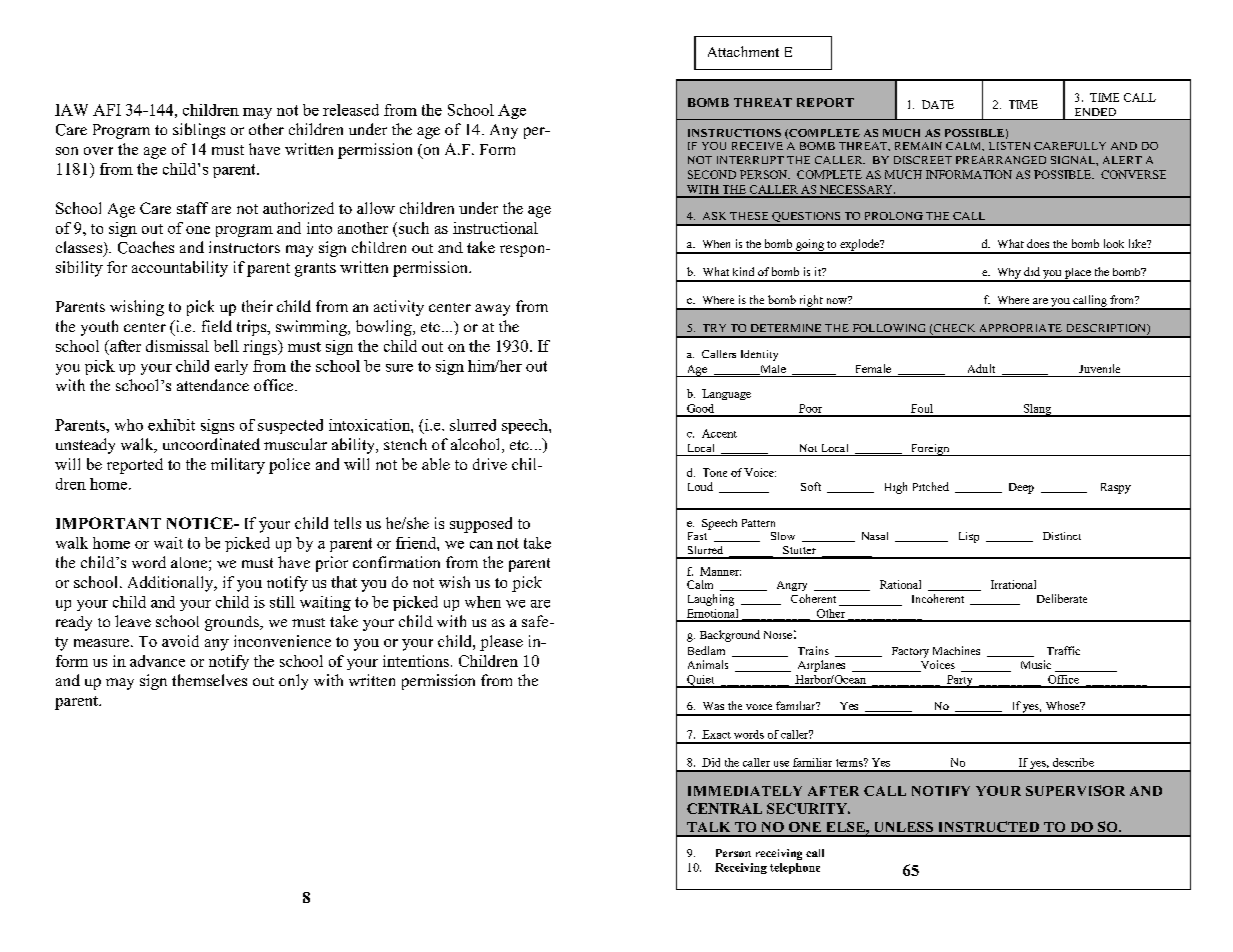  I want to click on military, so click(238, 466).
